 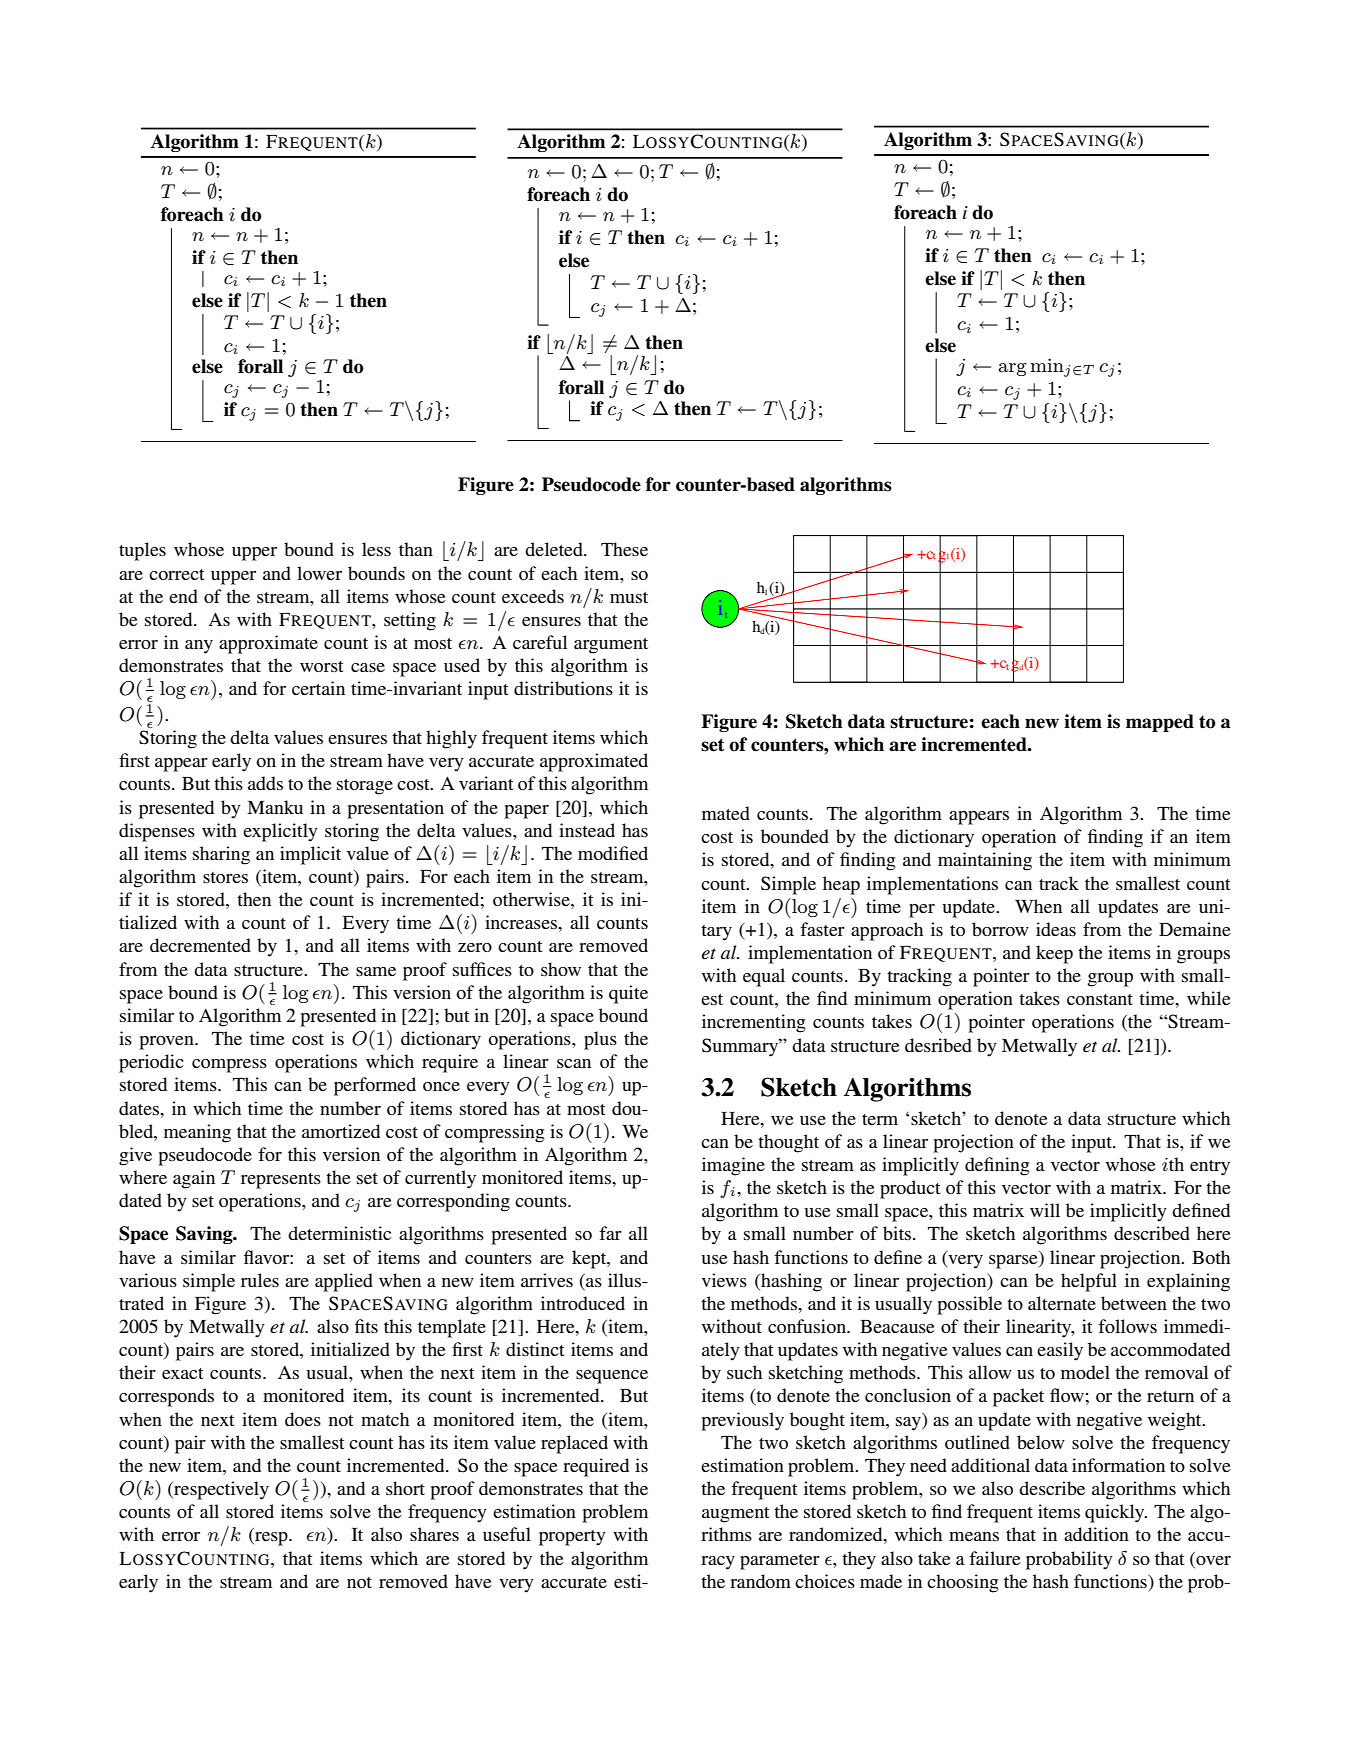 What do you see at coordinates (1160, 723) in the screenshot?
I see `mapped` at bounding box center [1160, 723].
